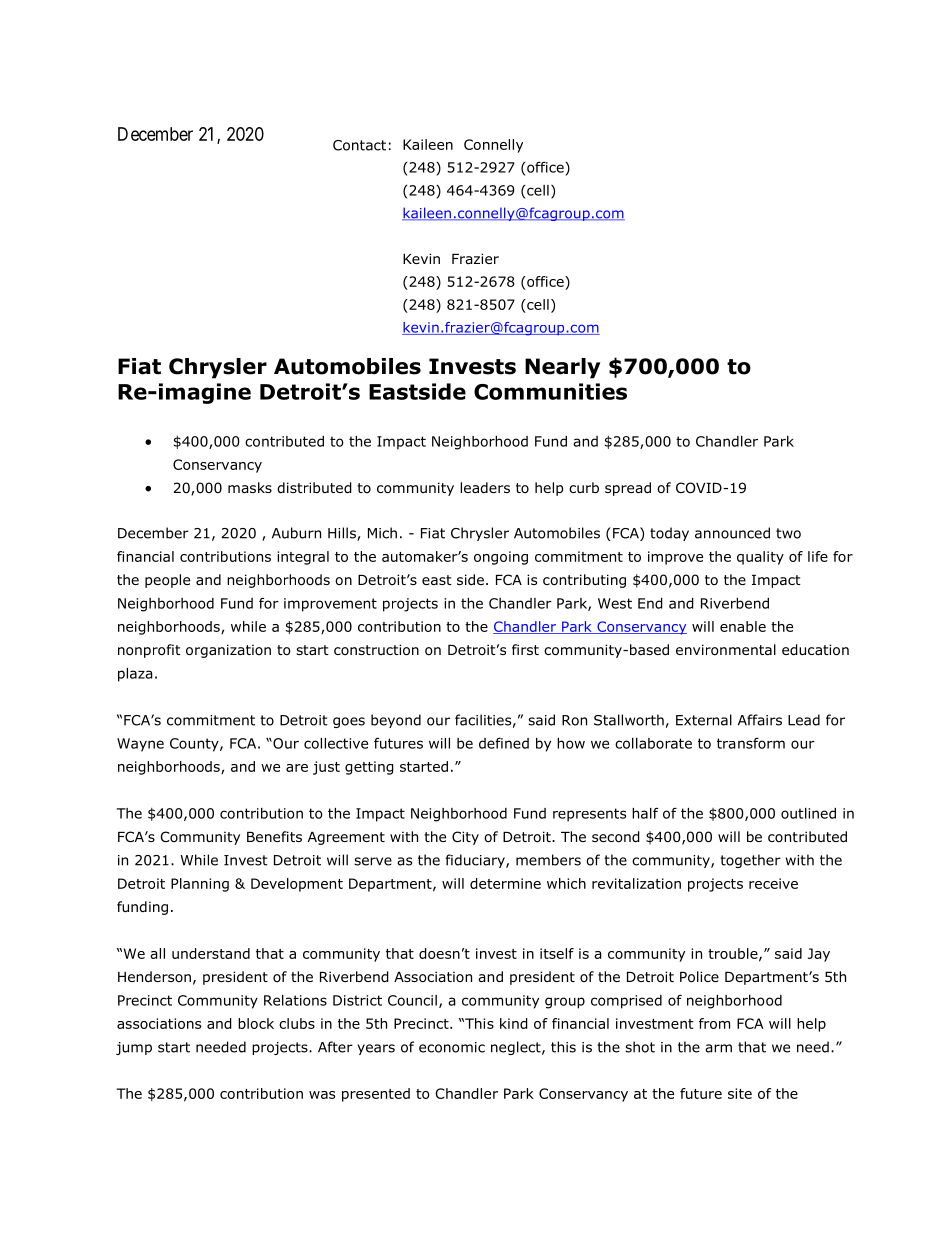 The width and height of the screenshot is (952, 1233). Describe the element at coordinates (256, 1023) in the screenshot. I see `block` at that location.
